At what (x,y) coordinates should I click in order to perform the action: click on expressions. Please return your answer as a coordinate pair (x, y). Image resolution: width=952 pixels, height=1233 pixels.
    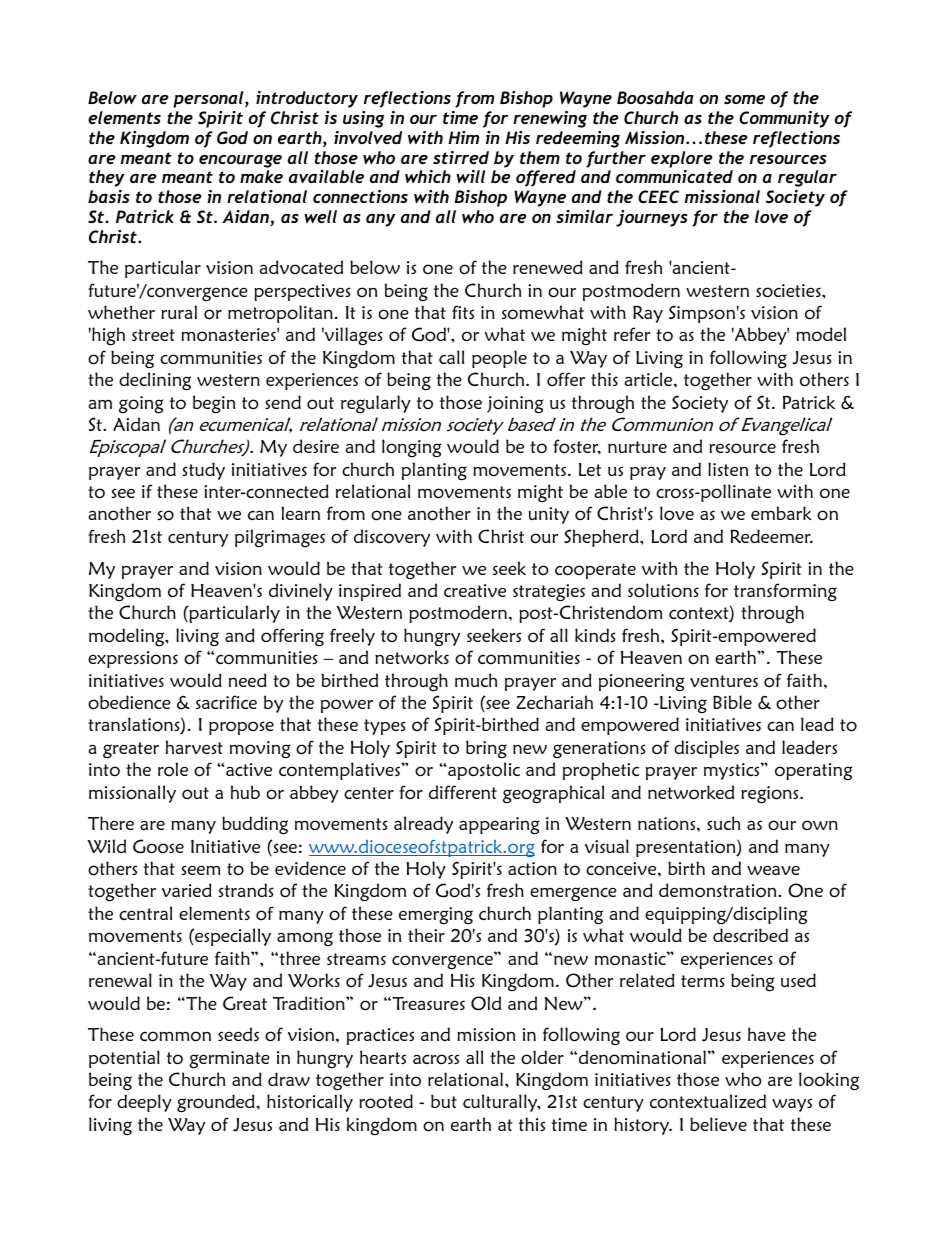
    Looking at the image, I should click on (133, 659).
